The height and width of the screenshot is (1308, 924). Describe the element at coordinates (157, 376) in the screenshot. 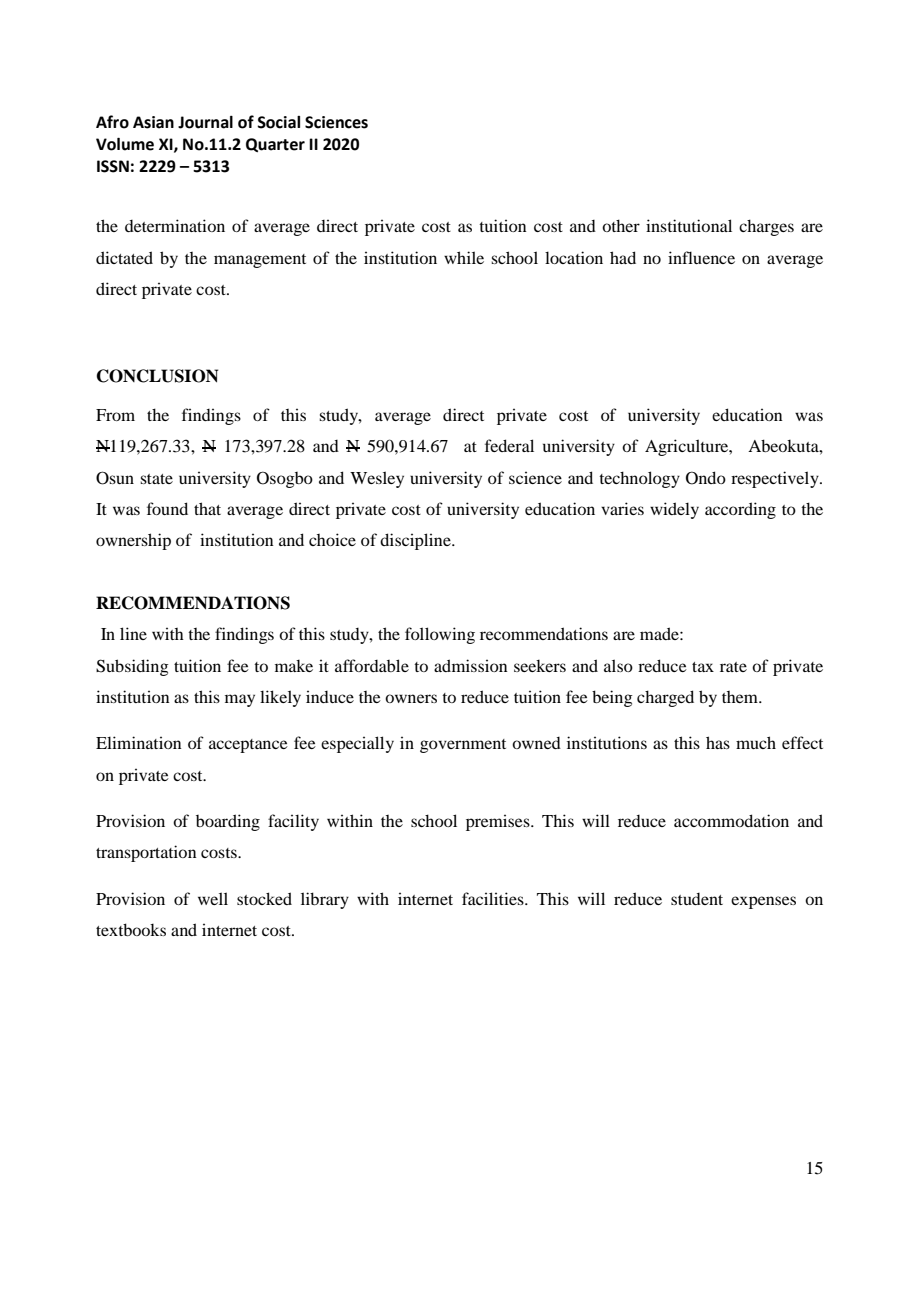

I see `CONCLUSION` at that location.
